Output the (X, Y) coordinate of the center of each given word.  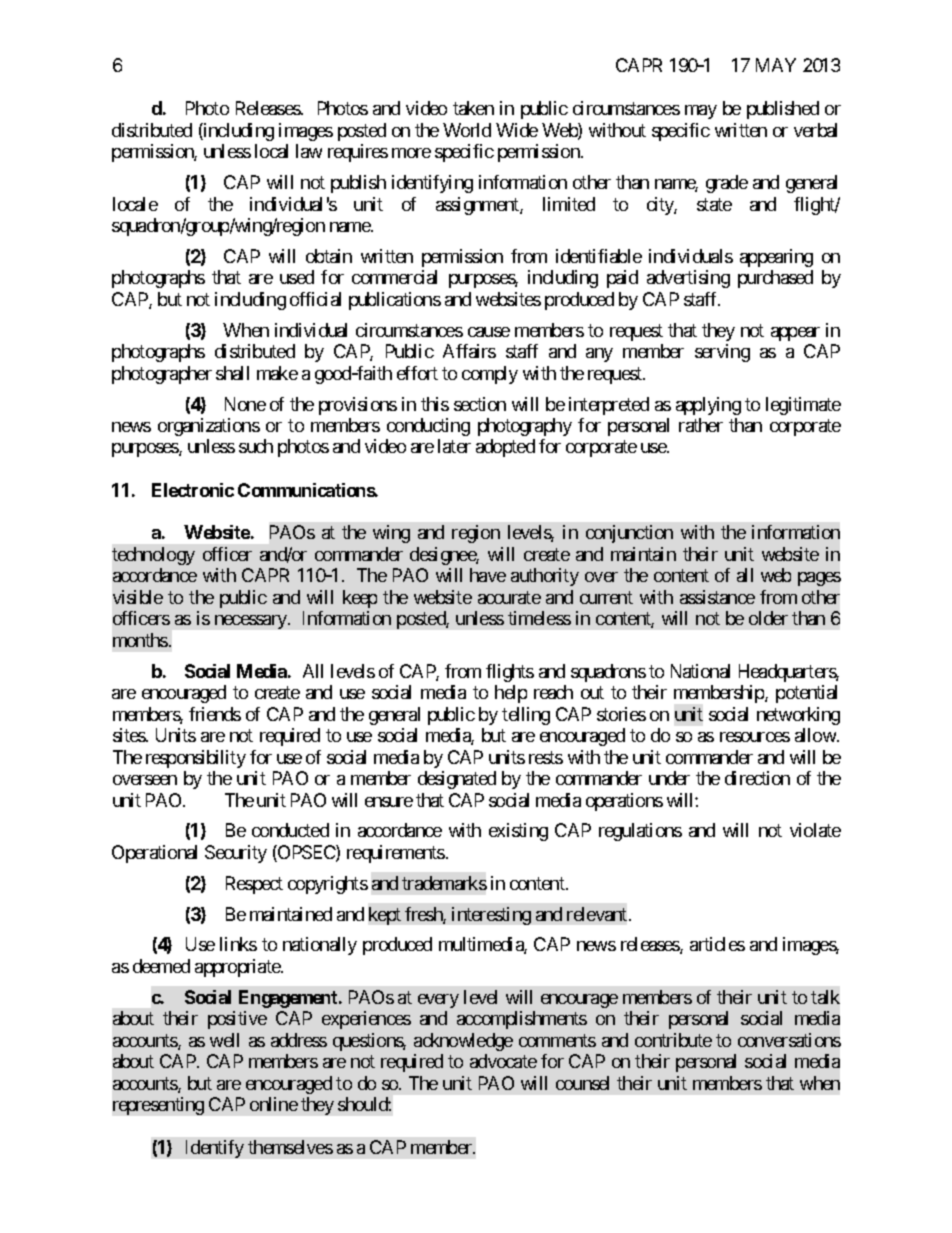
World (467, 130)
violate (815, 830)
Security (236, 854)
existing (518, 832)
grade (727, 184)
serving (722, 353)
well (224, 1040)
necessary (252, 622)
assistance (717, 597)
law (309, 151)
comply (490, 375)
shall (232, 373)
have (488, 575)
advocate (503, 1061)
